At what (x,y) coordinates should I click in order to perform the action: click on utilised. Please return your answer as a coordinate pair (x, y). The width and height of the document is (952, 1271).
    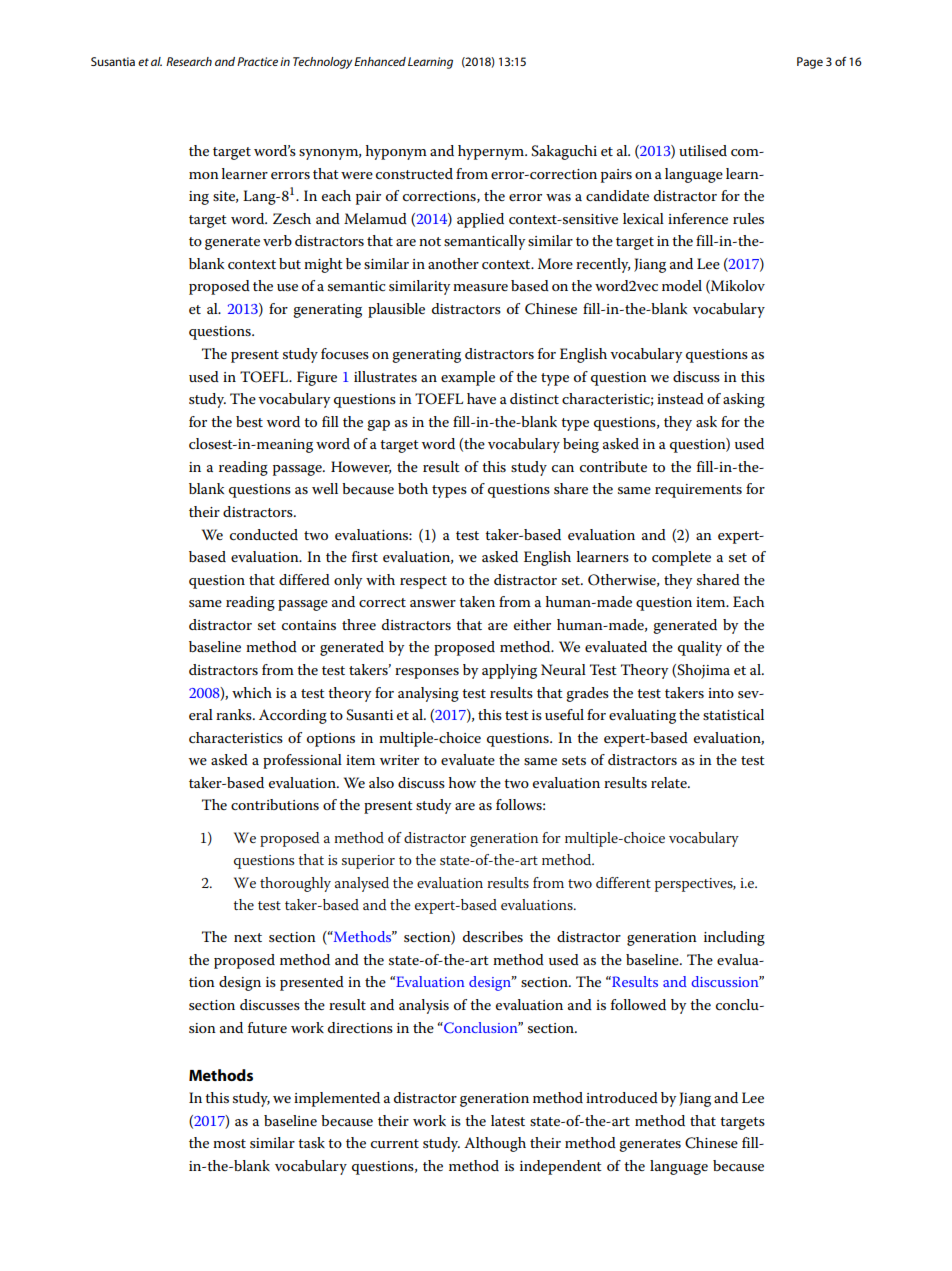
    Looking at the image, I should click on (703, 150).
